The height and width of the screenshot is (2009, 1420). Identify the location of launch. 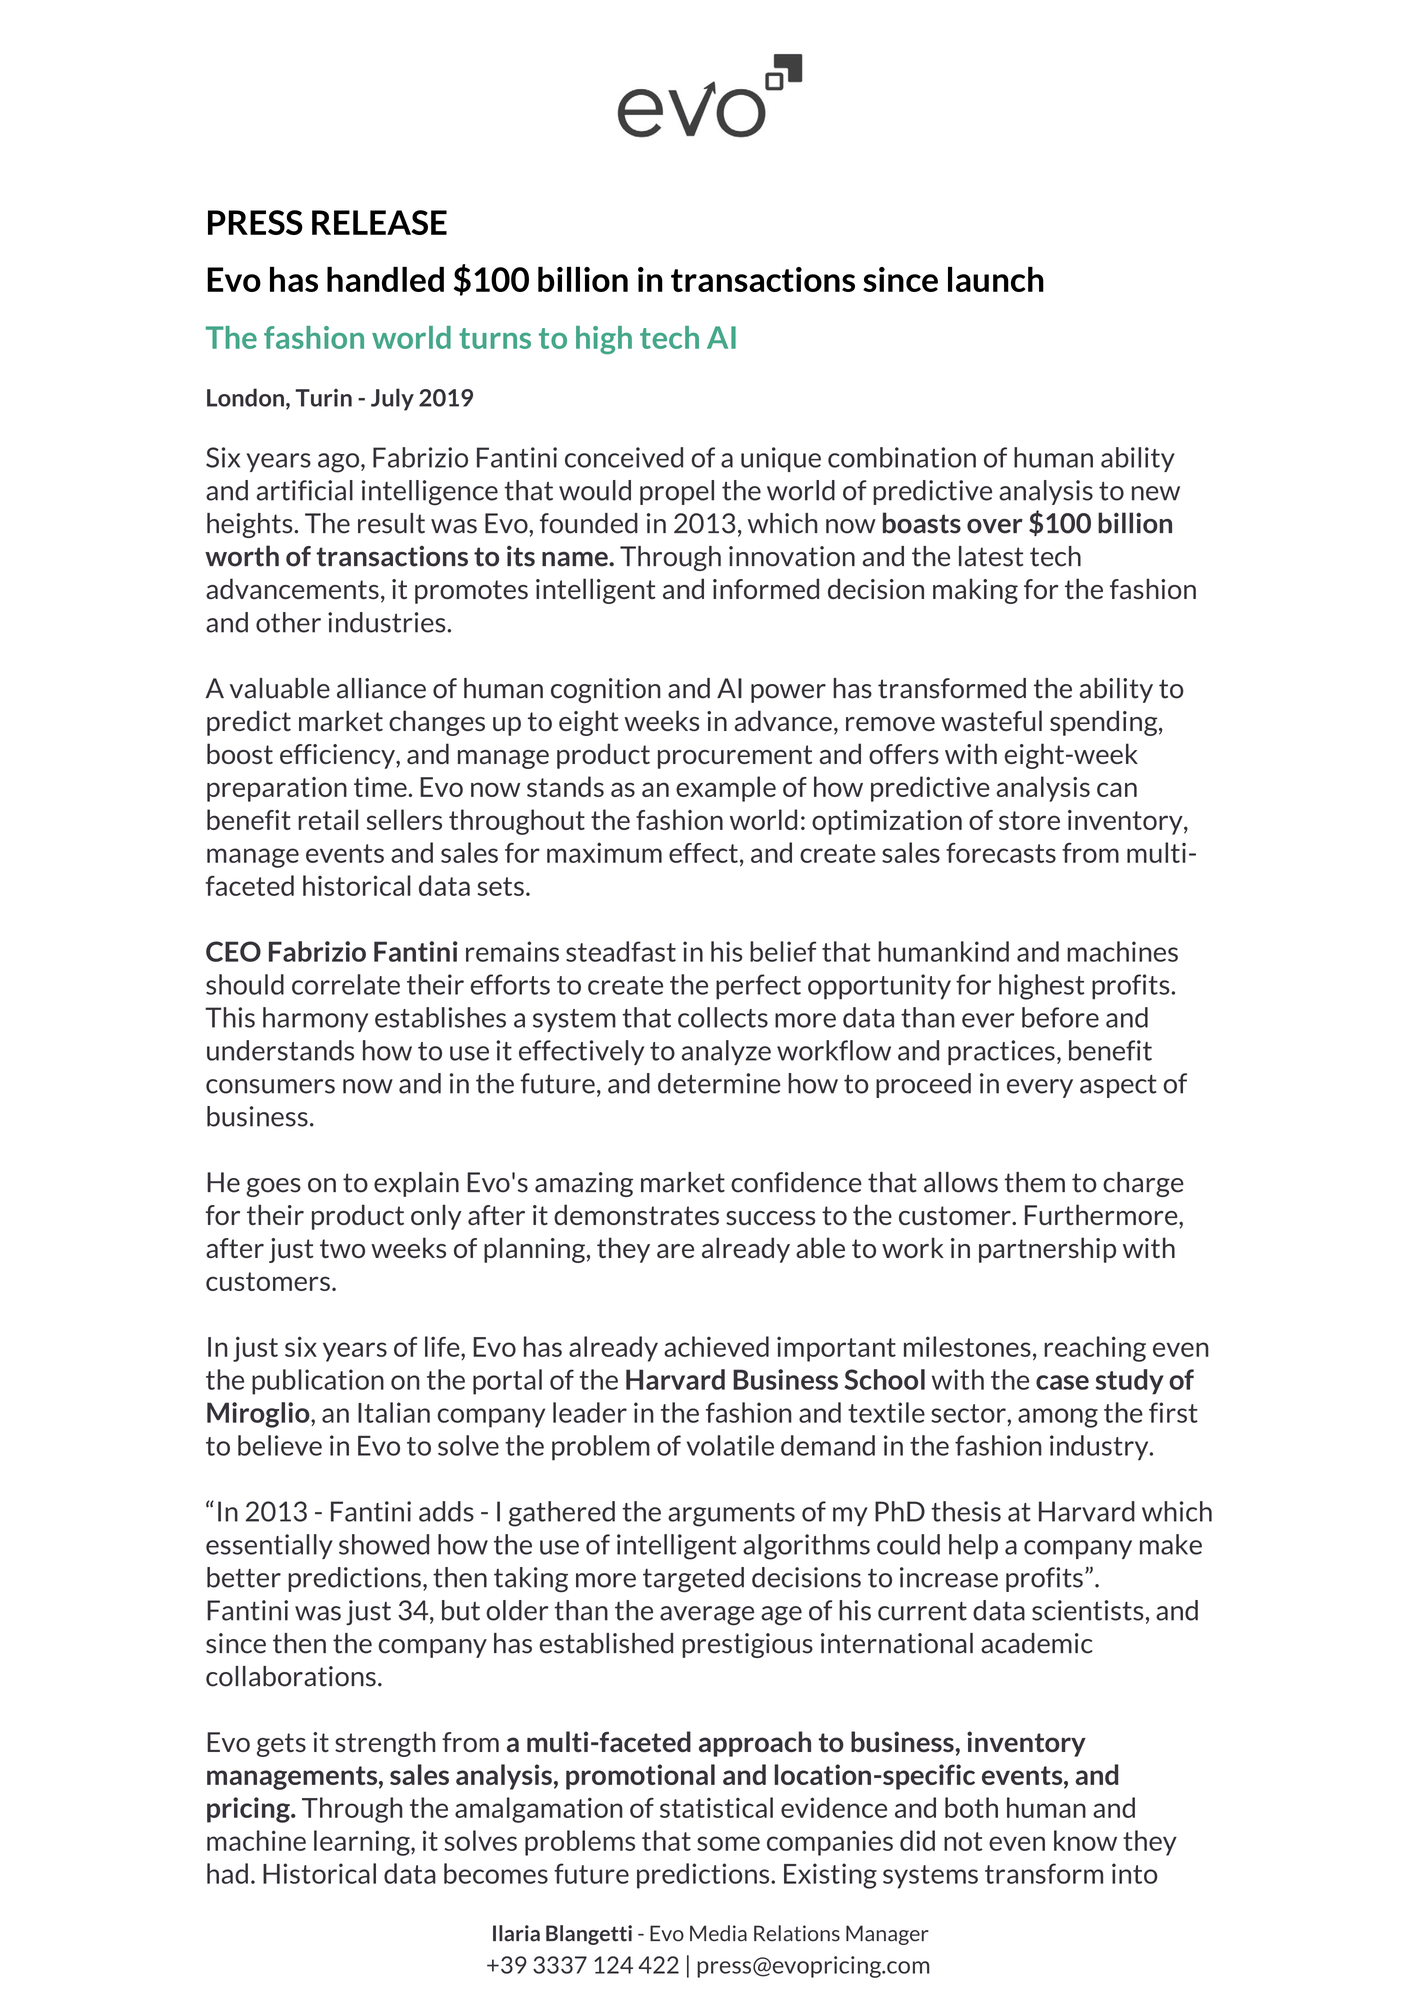
(996, 279).
